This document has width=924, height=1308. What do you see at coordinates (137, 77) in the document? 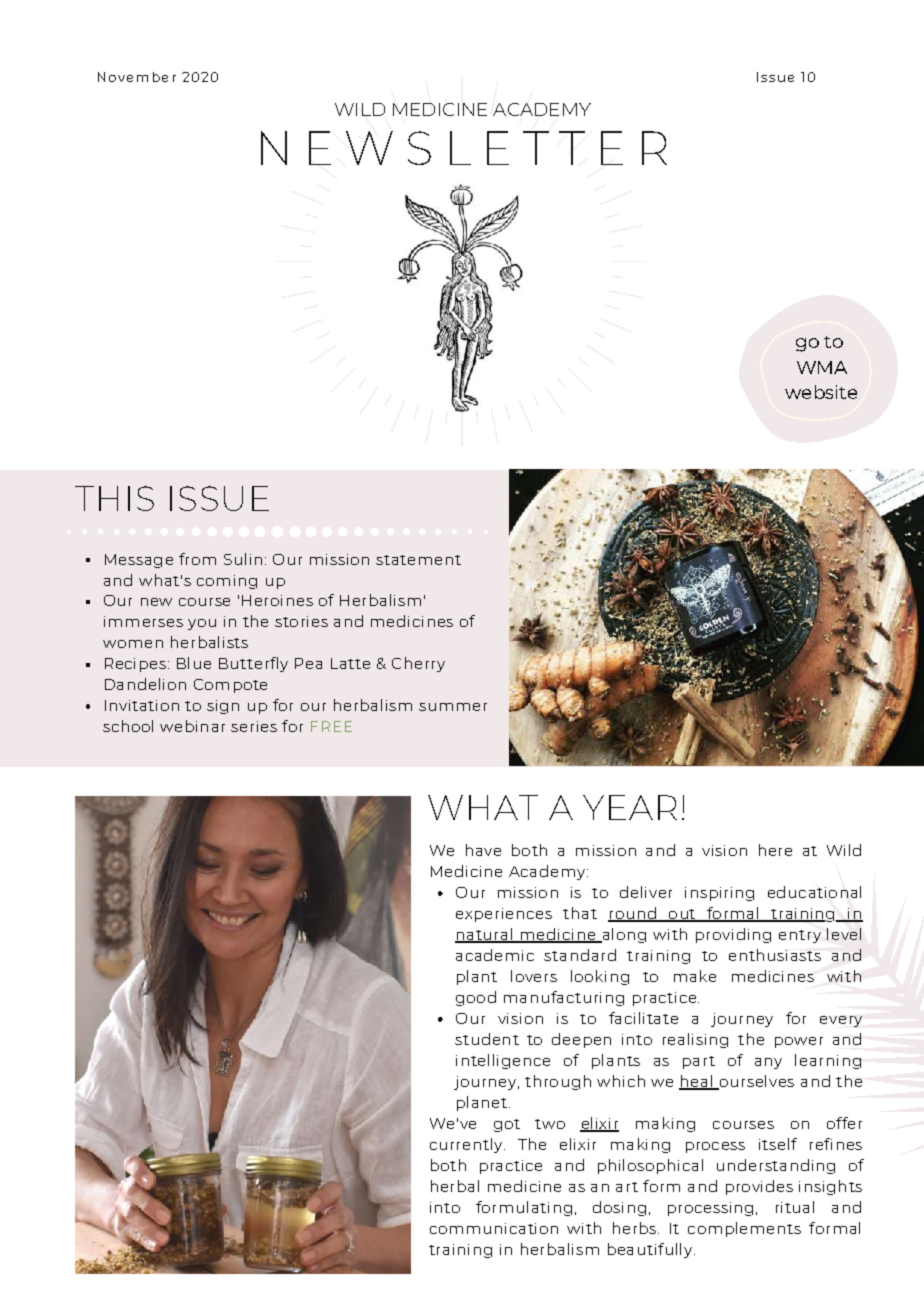
I see `November` at bounding box center [137, 77].
